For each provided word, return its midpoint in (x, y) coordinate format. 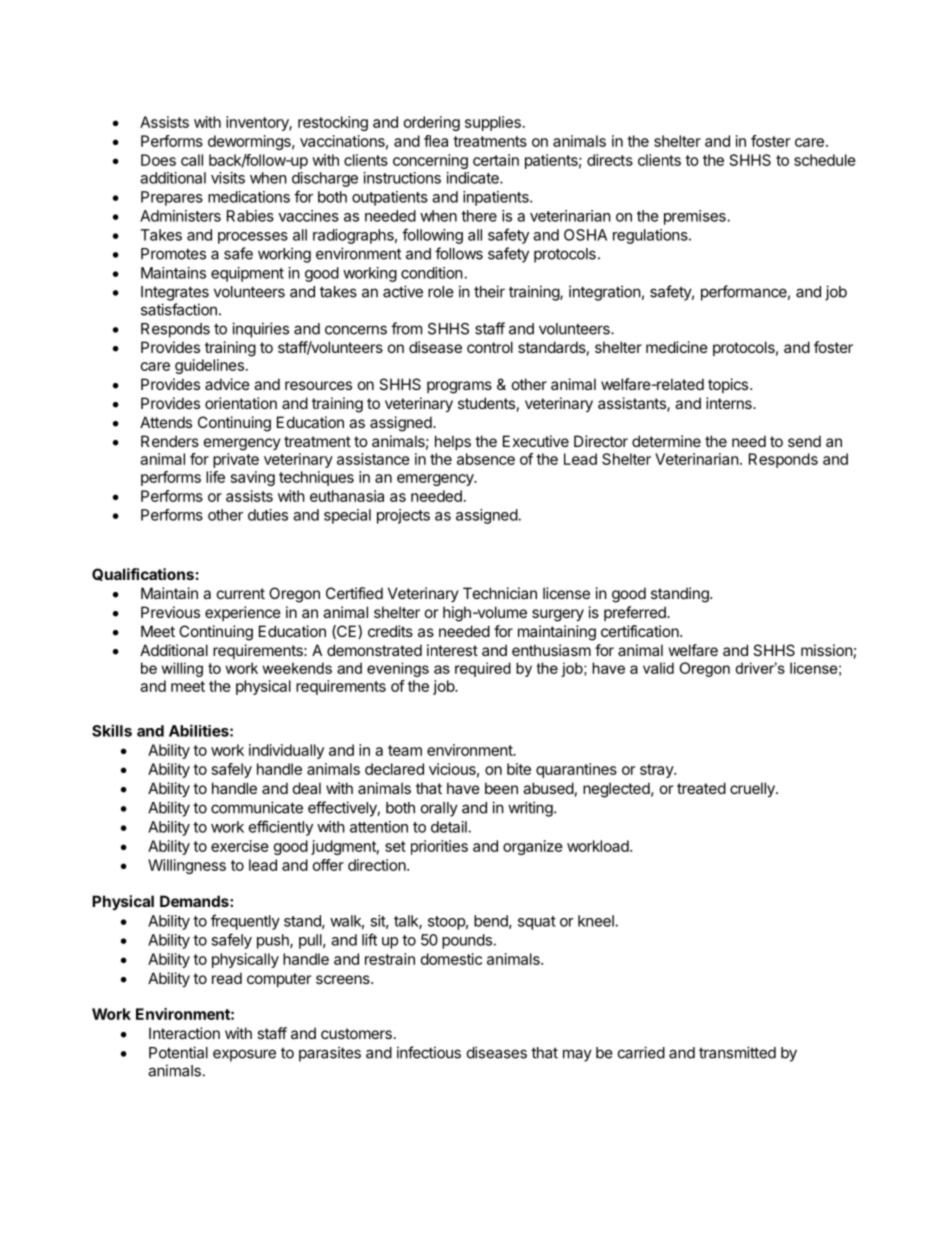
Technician (500, 593)
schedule (825, 160)
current (241, 593)
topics (729, 385)
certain (496, 160)
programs (459, 387)
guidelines (209, 366)
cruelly (753, 789)
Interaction (184, 1033)
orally (439, 809)
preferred (636, 613)
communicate (257, 807)
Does (158, 160)
